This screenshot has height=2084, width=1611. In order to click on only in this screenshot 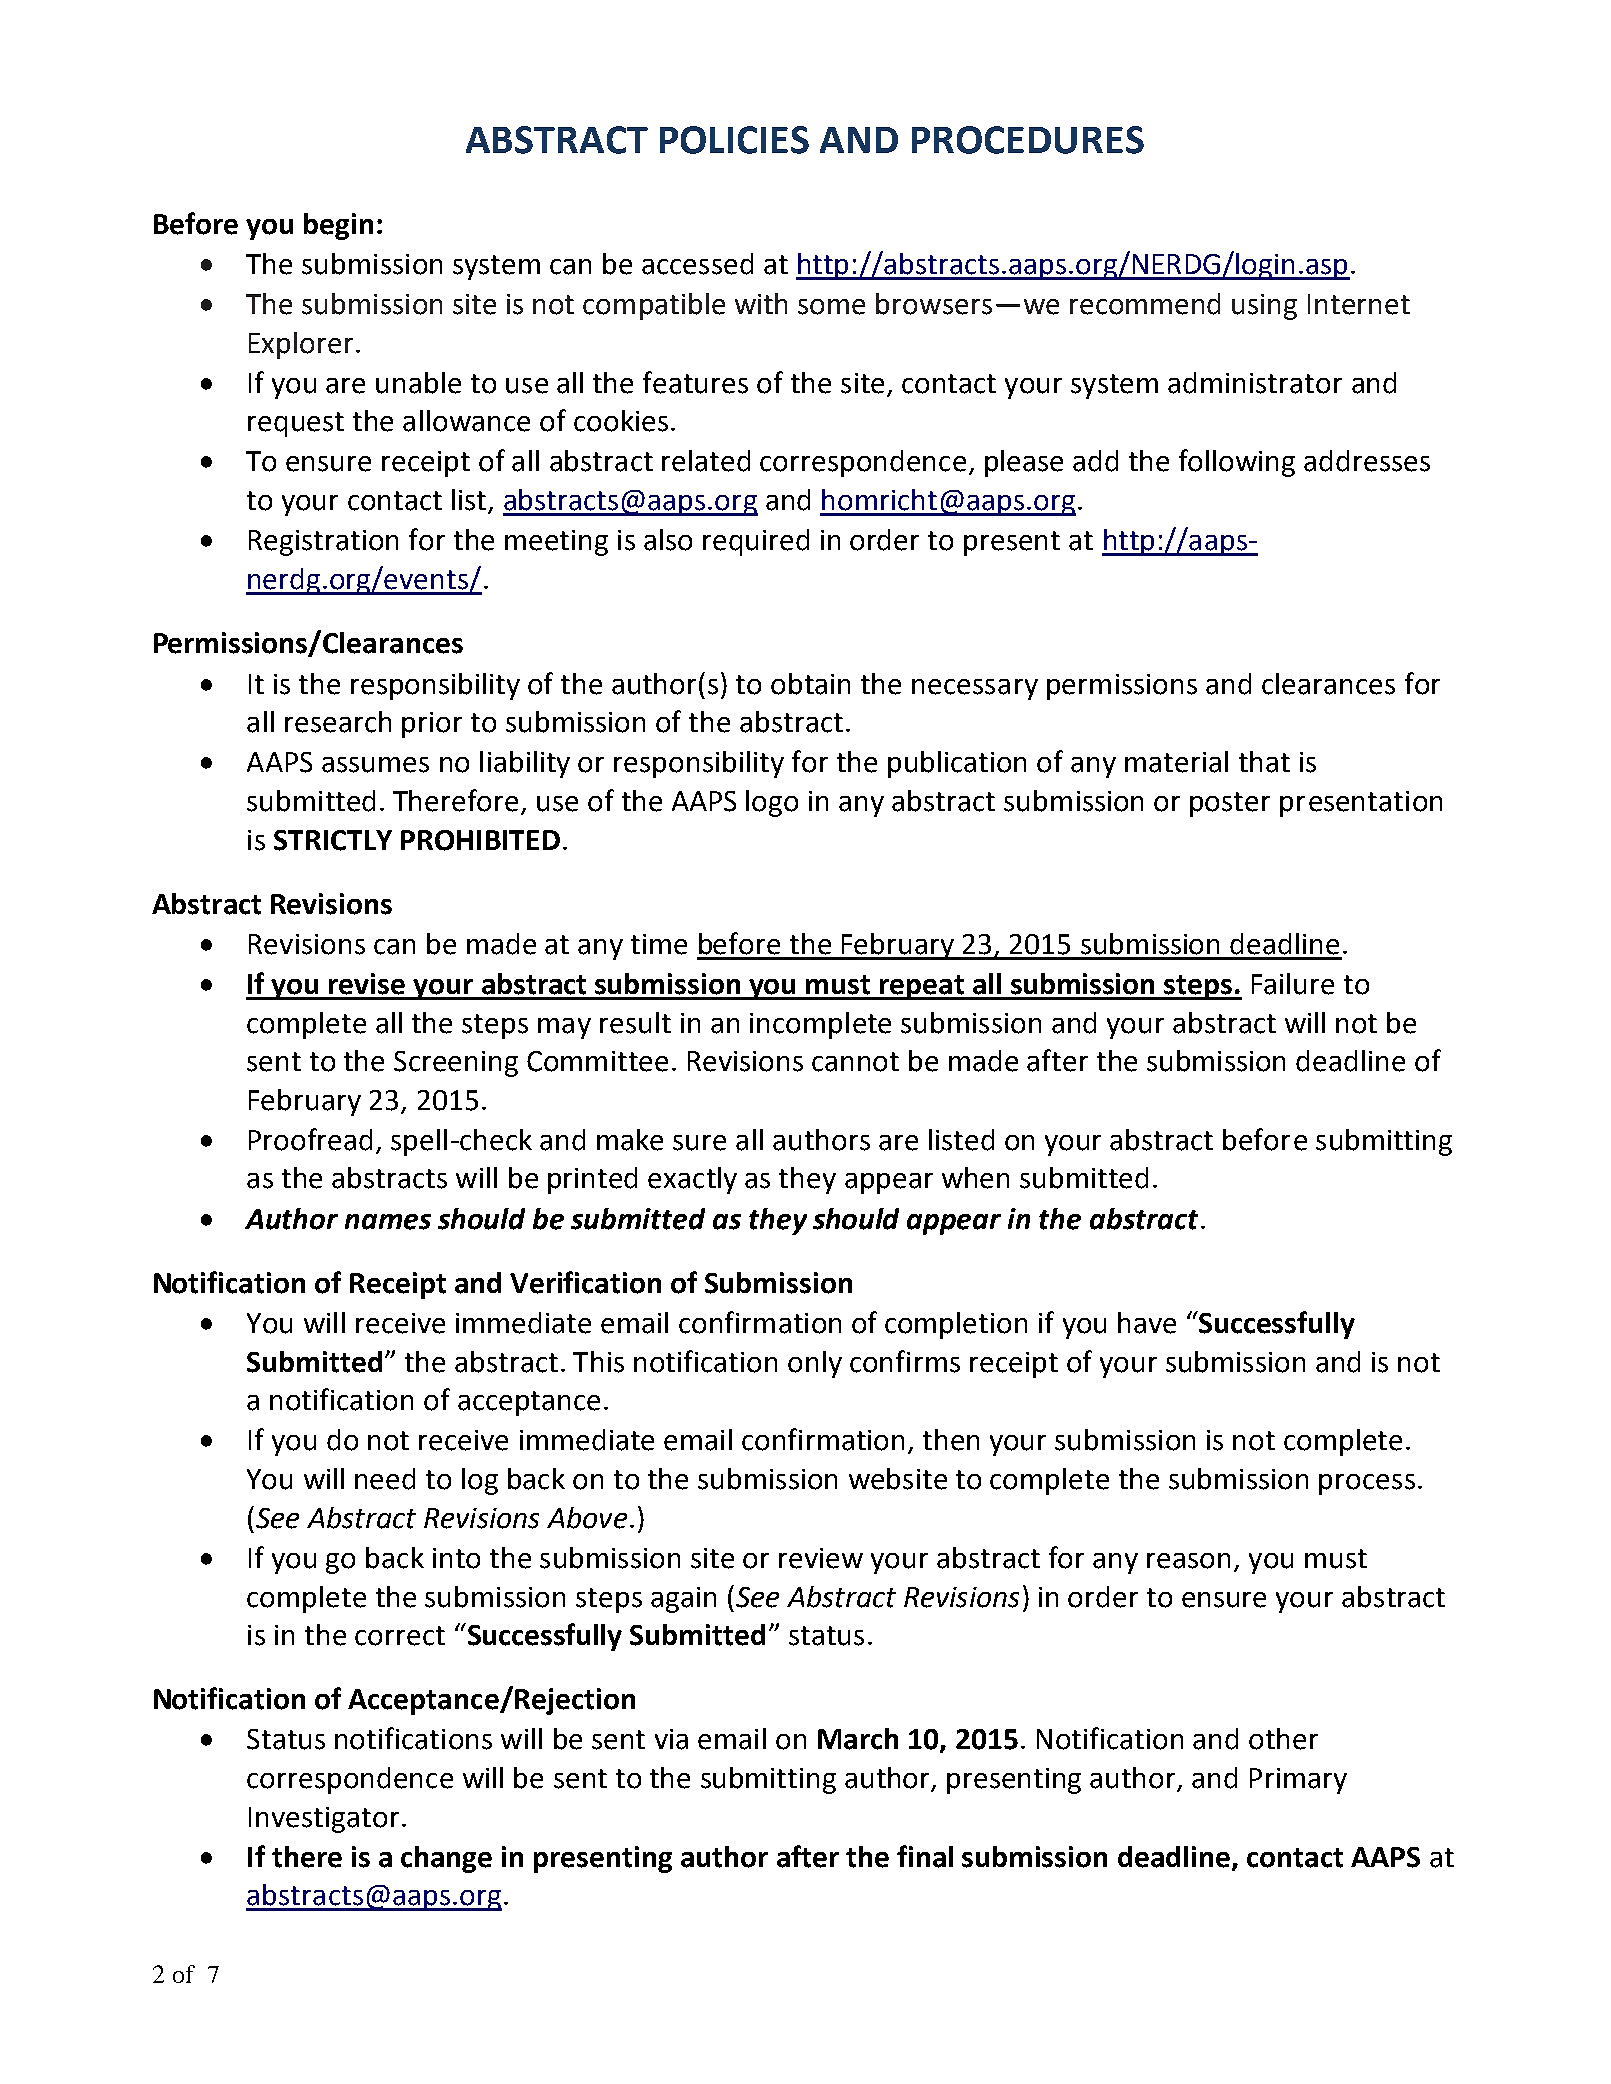, I will do `click(815, 1364)`.
